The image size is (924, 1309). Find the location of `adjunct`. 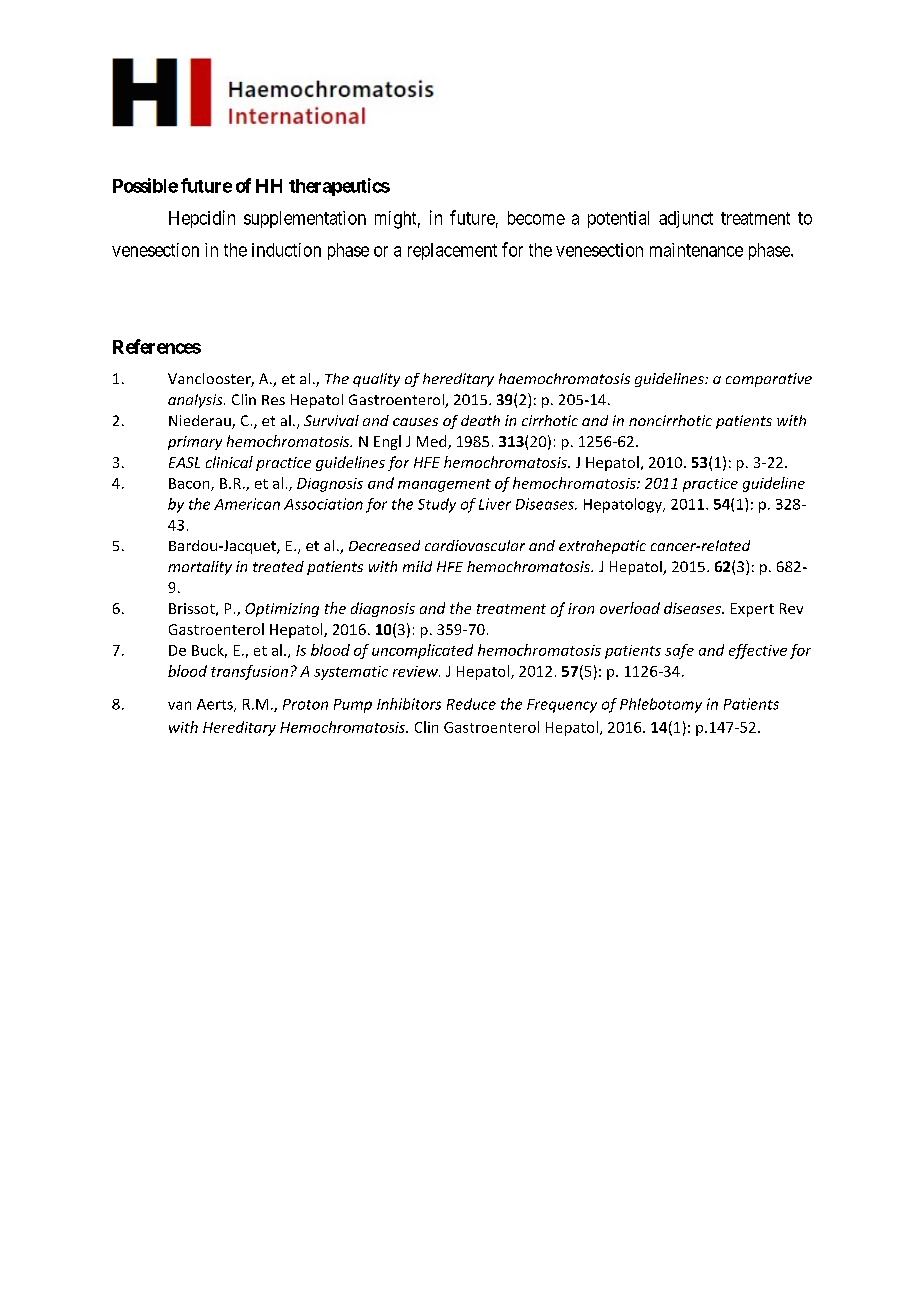

adjunct is located at coordinates (686, 219).
